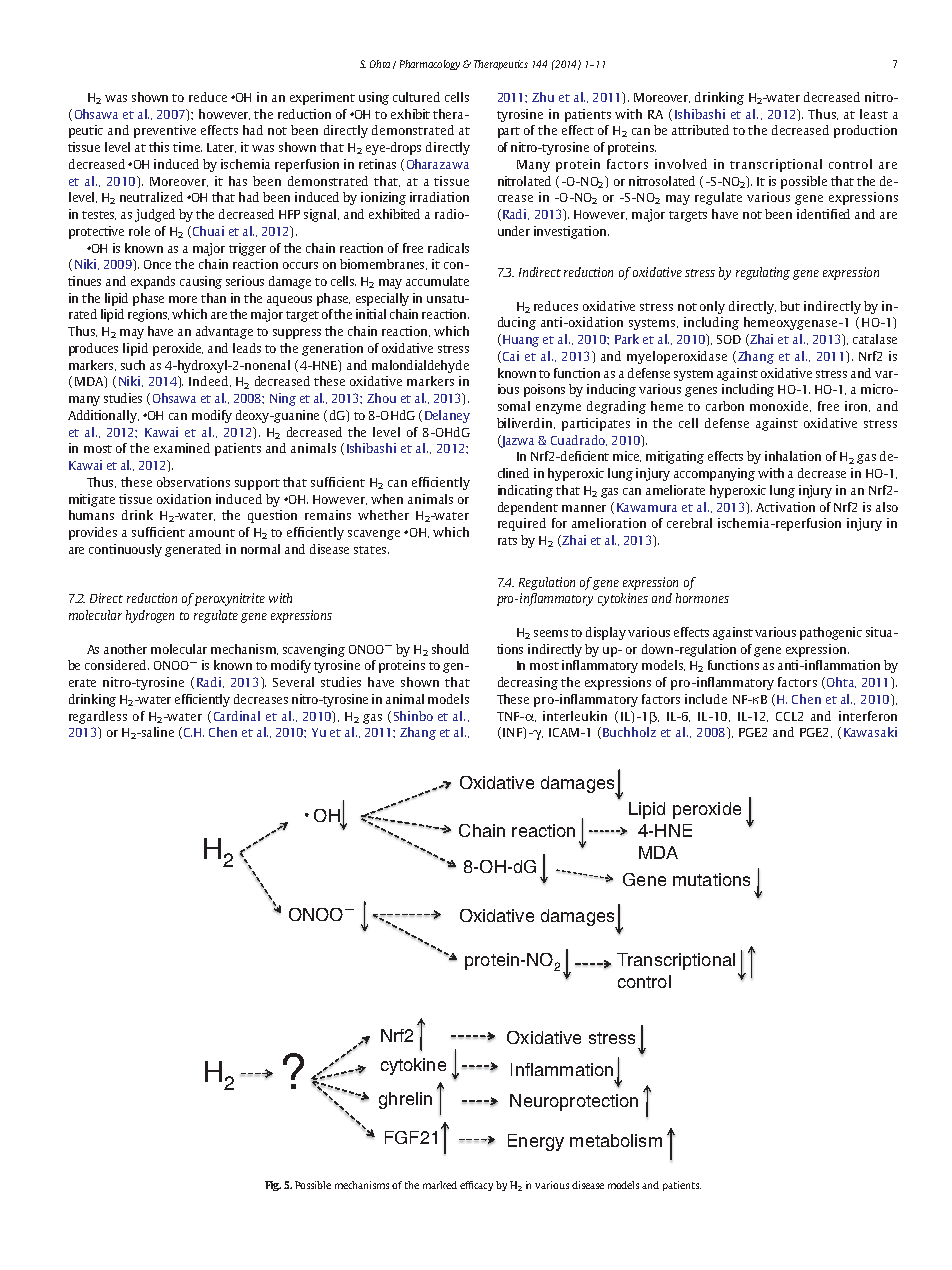  Describe the element at coordinates (831, 633) in the page. I see `pathogenic` at that location.
